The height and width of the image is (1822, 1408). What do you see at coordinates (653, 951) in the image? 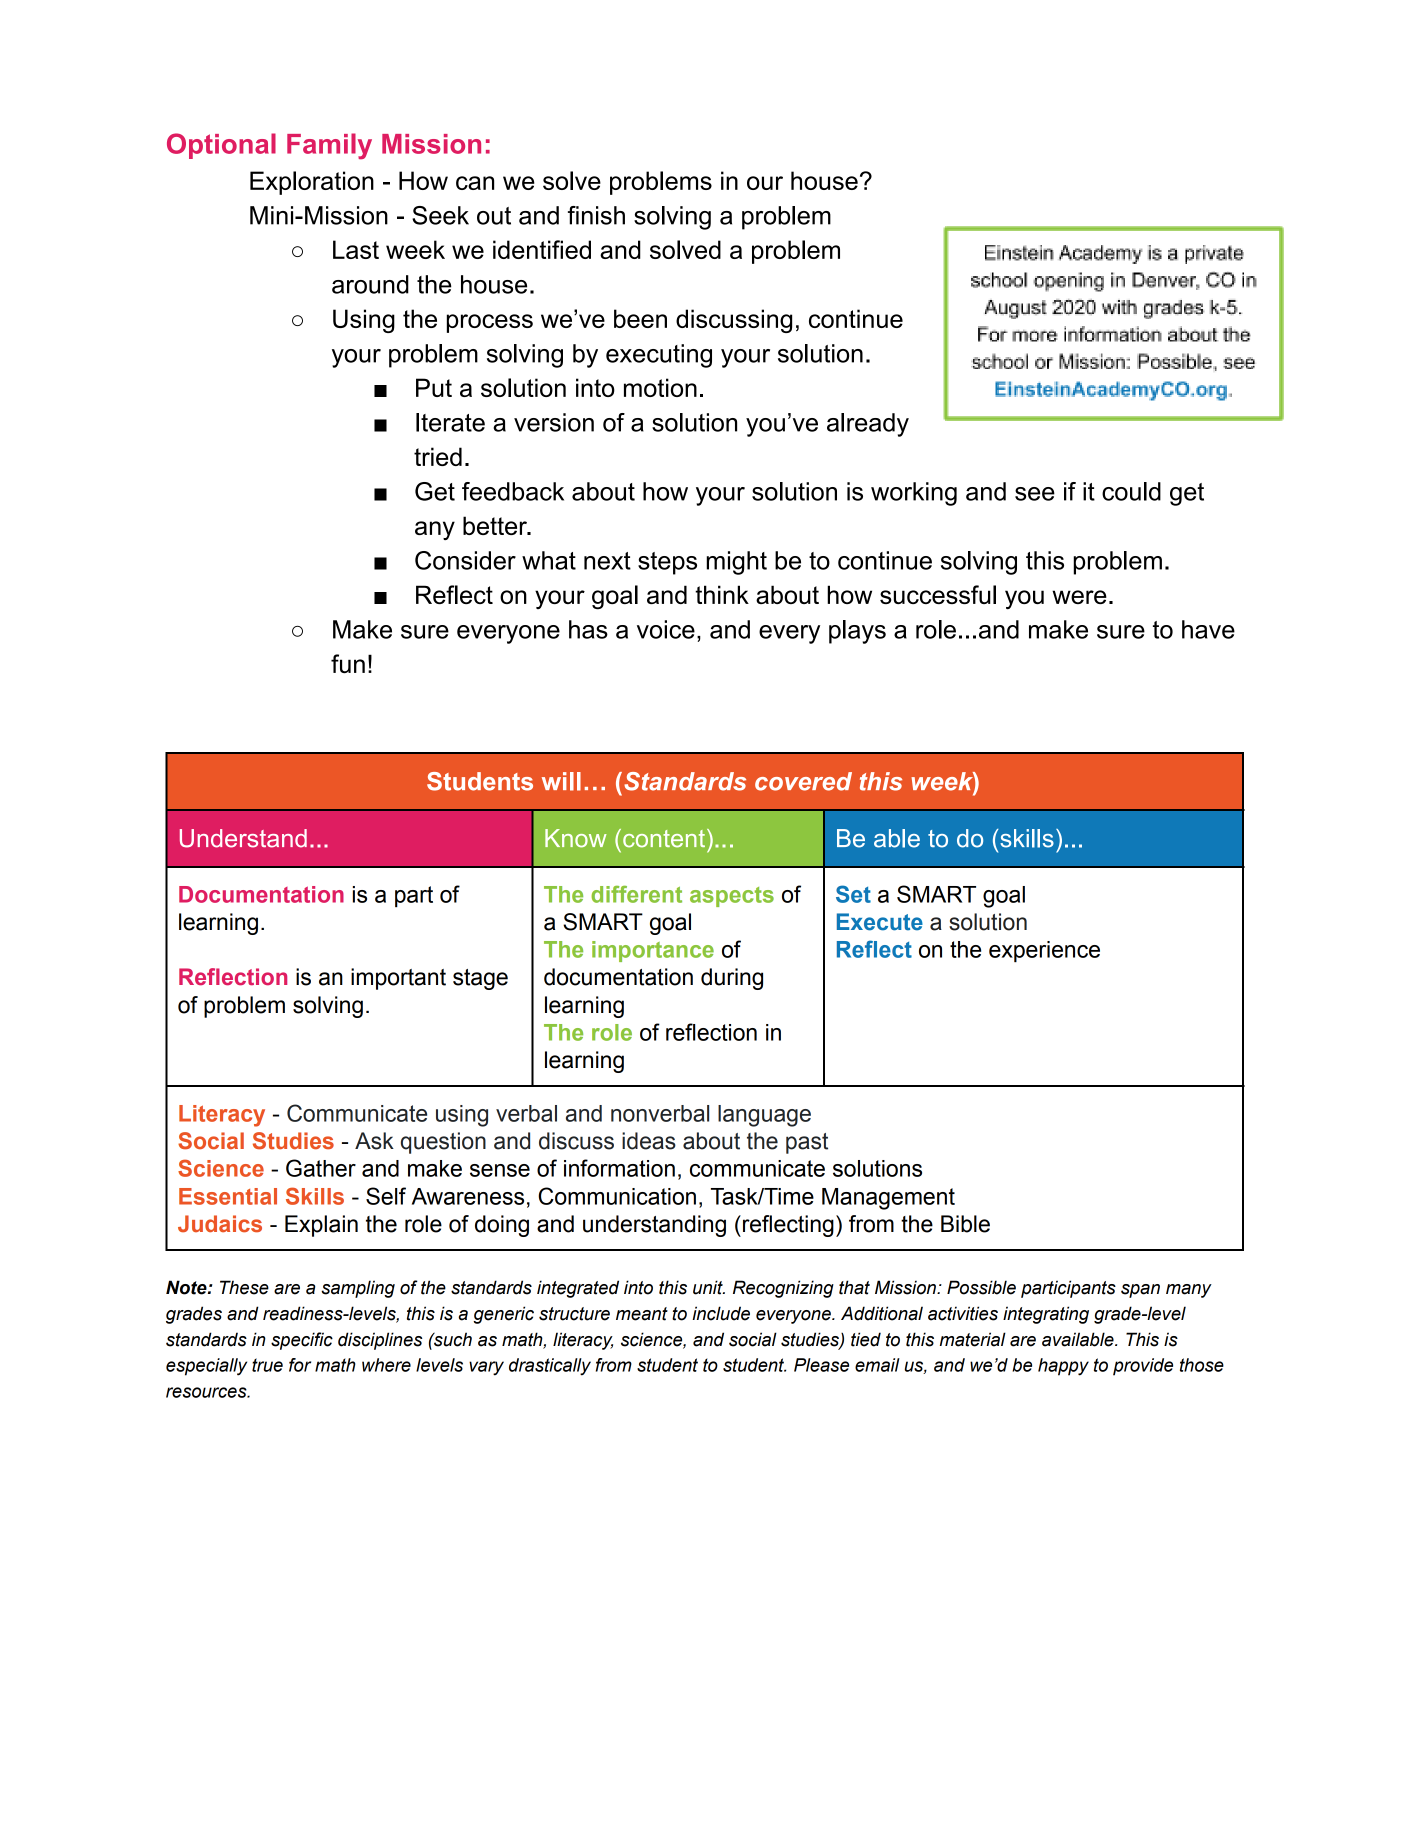
I see `importance` at bounding box center [653, 951].
